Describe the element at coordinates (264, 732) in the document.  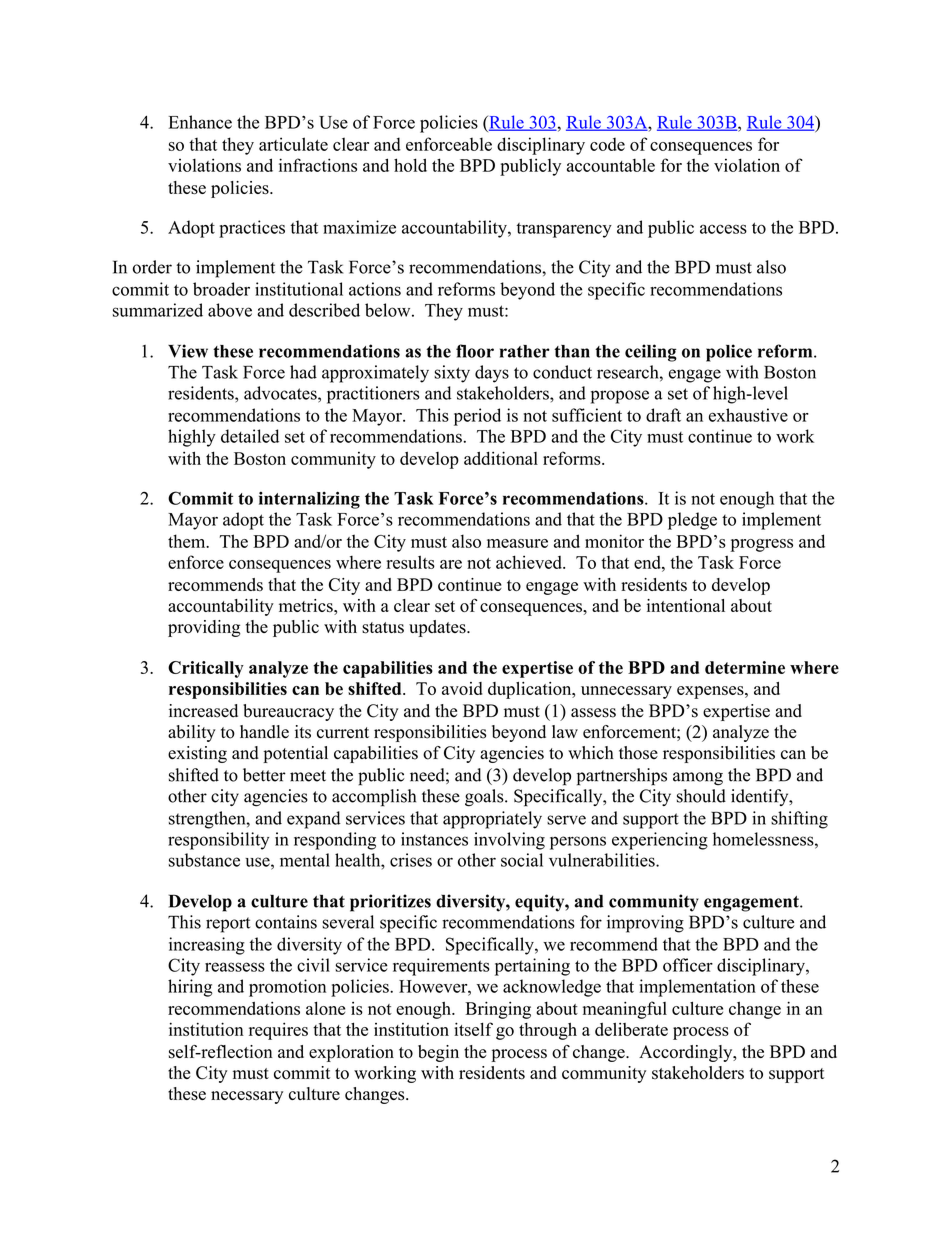
I see `handle` at that location.
